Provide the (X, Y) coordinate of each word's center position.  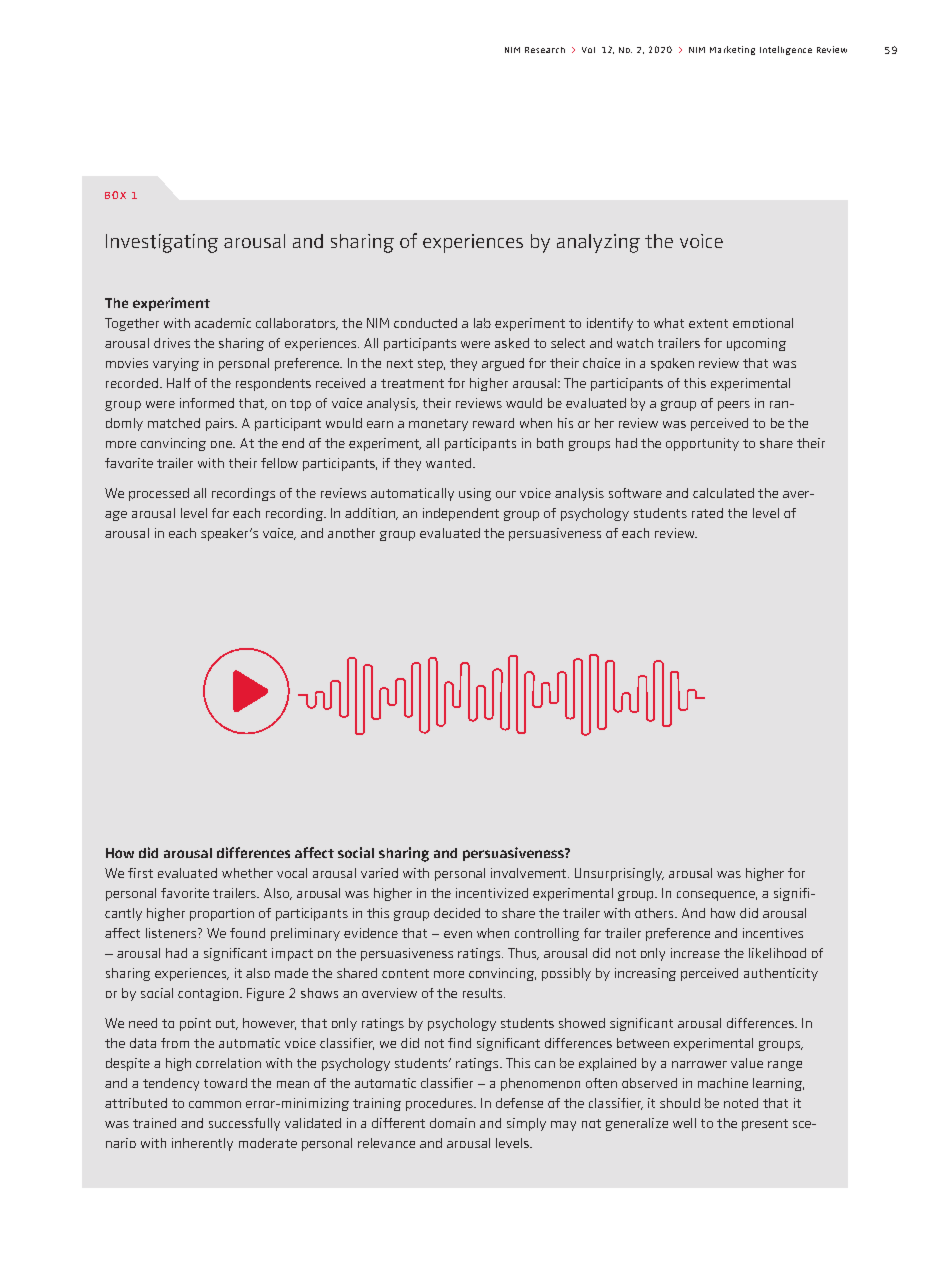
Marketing (732, 50)
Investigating (162, 243)
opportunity (702, 444)
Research (545, 50)
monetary (438, 425)
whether (247, 873)
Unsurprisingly (619, 874)
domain (452, 1123)
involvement (530, 873)
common (215, 1104)
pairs (221, 424)
